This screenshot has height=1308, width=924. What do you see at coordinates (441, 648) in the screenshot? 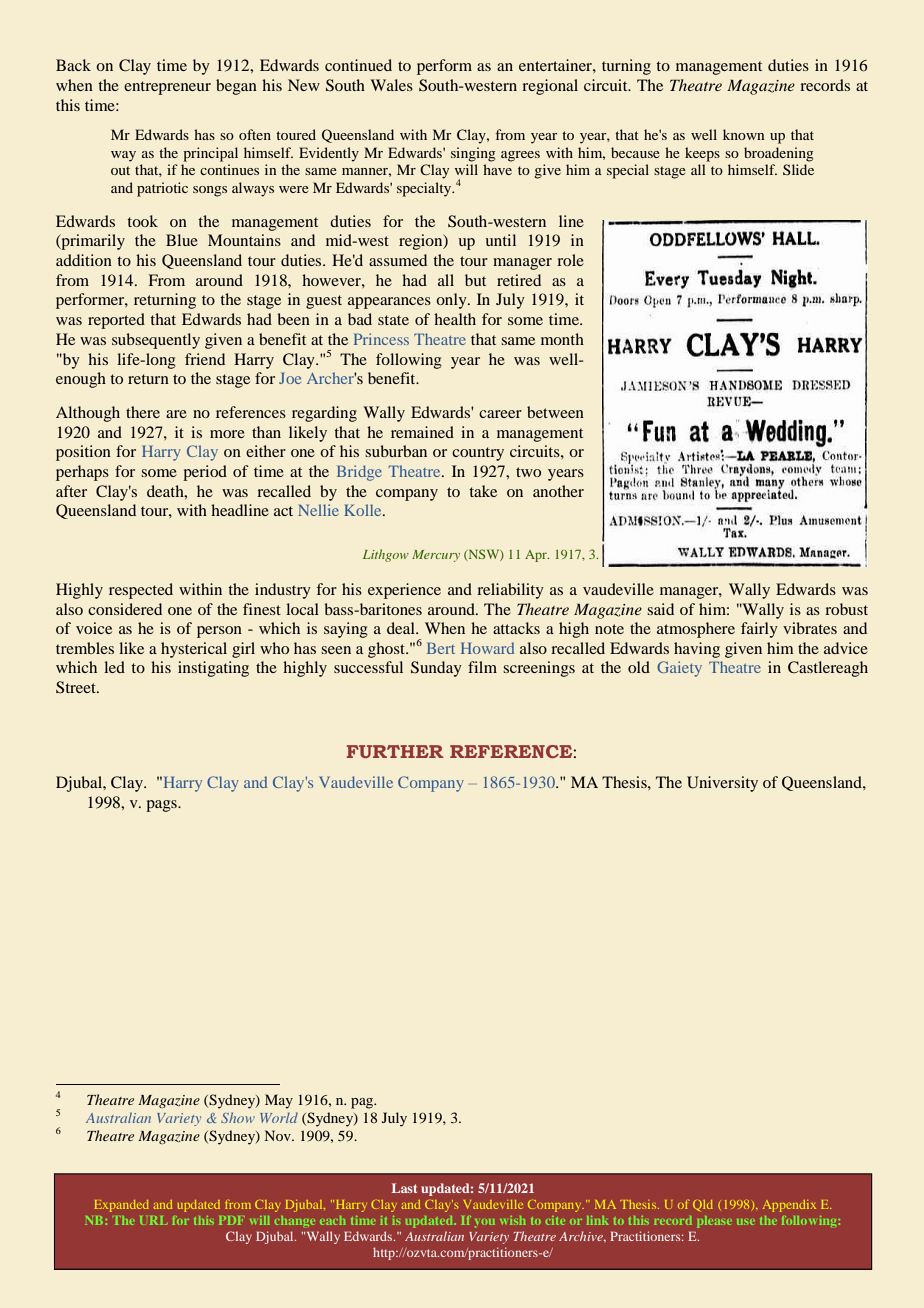
I see `Bert` at bounding box center [441, 648].
